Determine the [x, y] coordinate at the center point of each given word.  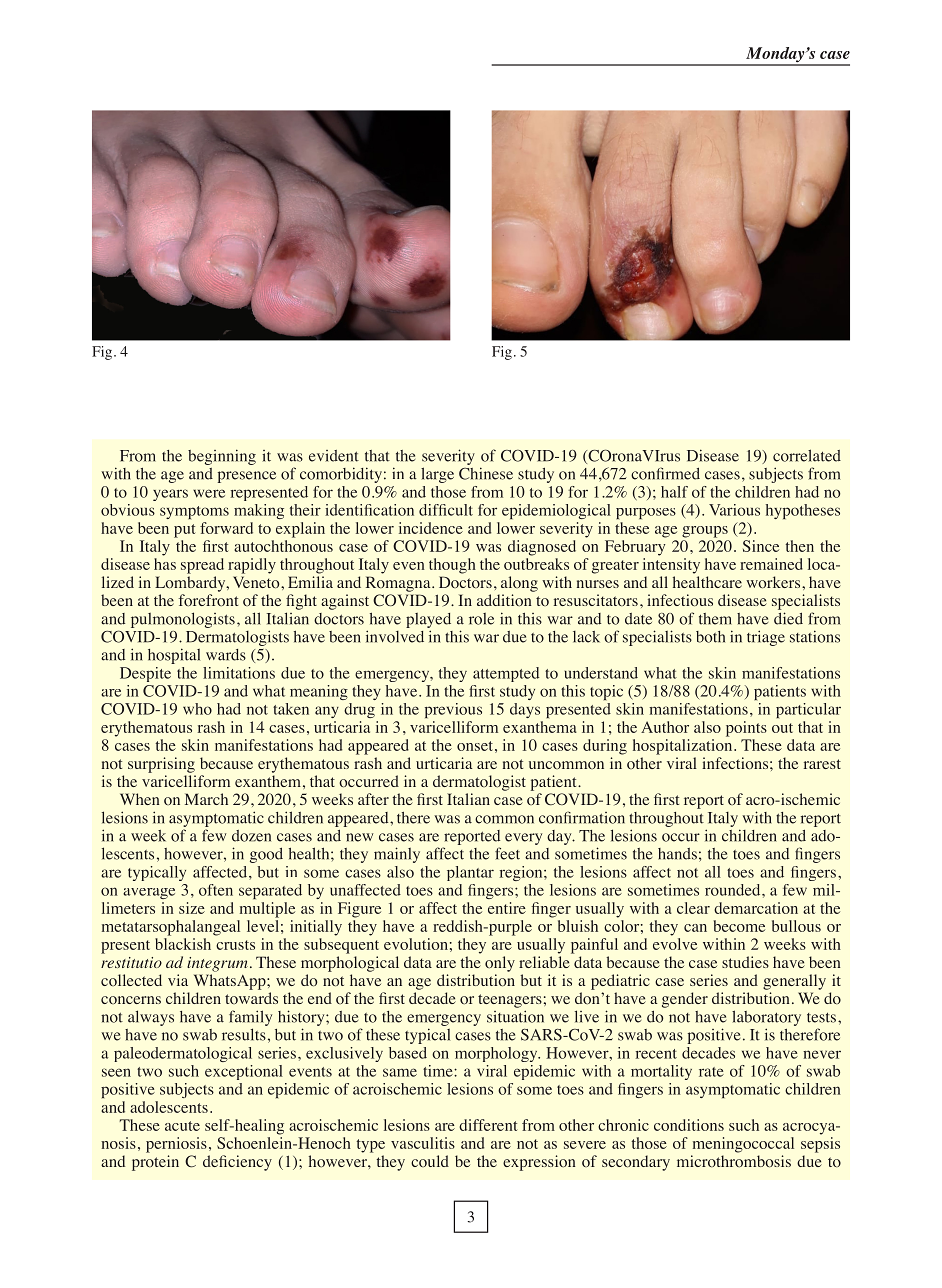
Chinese [486, 473]
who [197, 709]
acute [182, 1126]
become [739, 926]
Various [734, 510]
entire [507, 908]
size [192, 908]
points [746, 729]
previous [453, 710]
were [209, 493]
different [488, 1125]
